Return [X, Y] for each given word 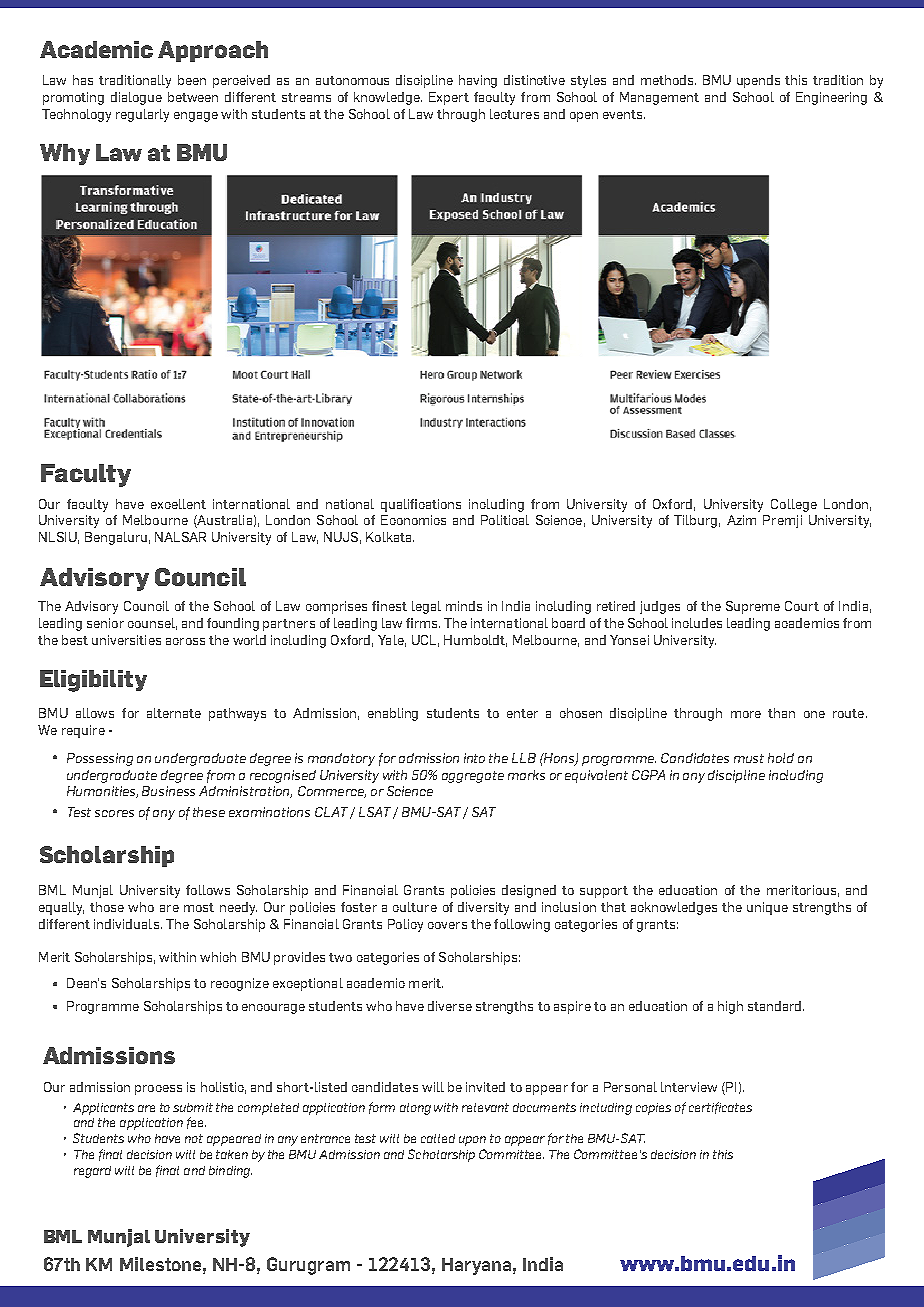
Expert [449, 98]
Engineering [831, 98]
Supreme [753, 607]
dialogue [136, 98]
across [185, 641]
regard [92, 1172]
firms [423, 623]
